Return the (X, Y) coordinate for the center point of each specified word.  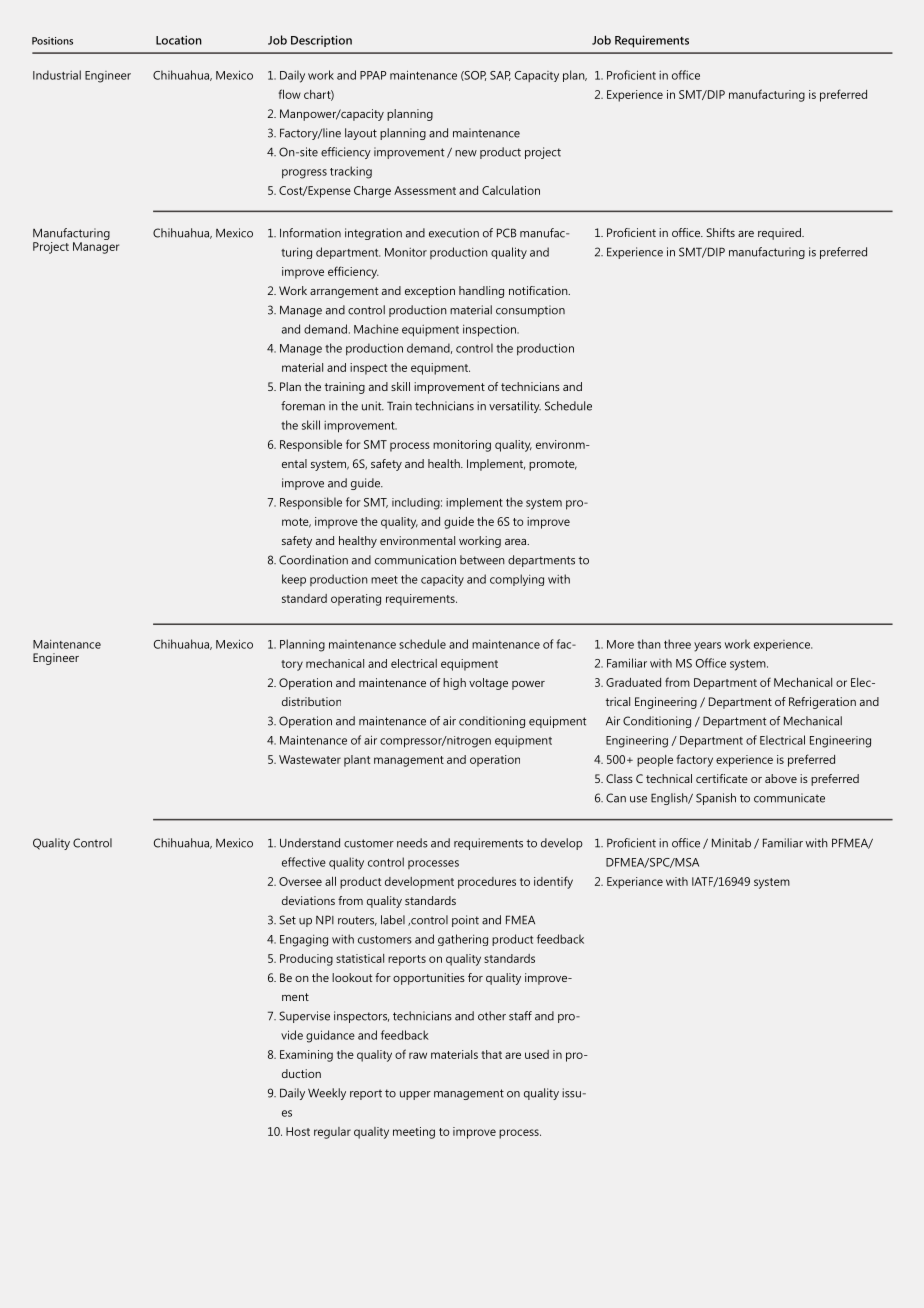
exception (430, 292)
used (537, 1054)
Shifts (720, 232)
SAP (500, 76)
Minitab (731, 843)
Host (298, 1131)
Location (179, 40)
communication (415, 560)
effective (304, 862)
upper (415, 1095)
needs (412, 843)
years (707, 647)
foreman (303, 406)
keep (294, 580)
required (780, 234)
